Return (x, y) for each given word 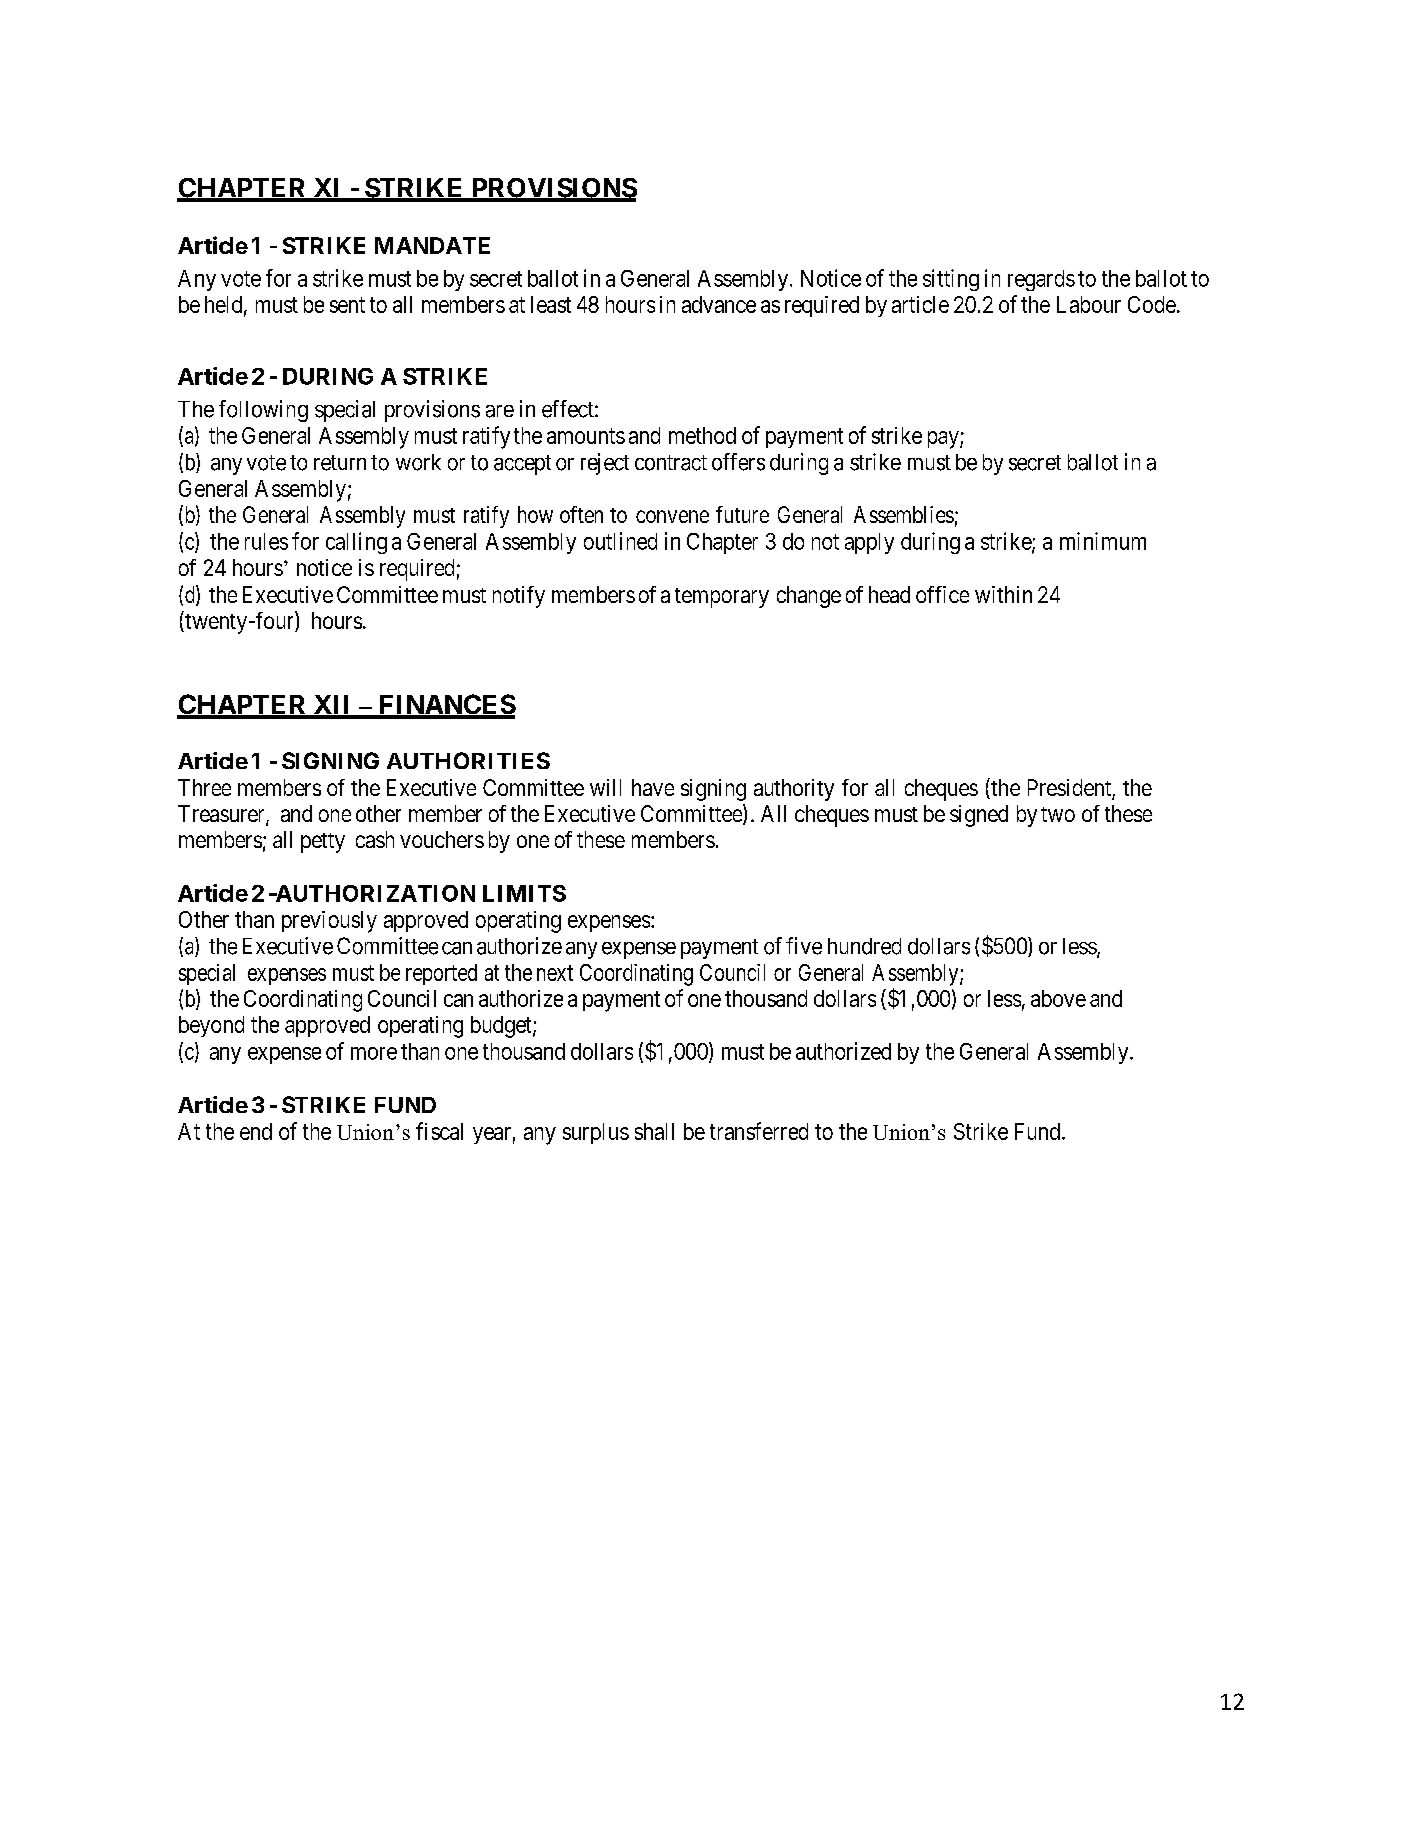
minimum (1103, 541)
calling (356, 543)
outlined (620, 541)
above (1058, 998)
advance (719, 304)
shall (654, 1131)
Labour (1089, 304)
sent (347, 305)
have (653, 787)
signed (979, 816)
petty (323, 843)
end (256, 1131)
